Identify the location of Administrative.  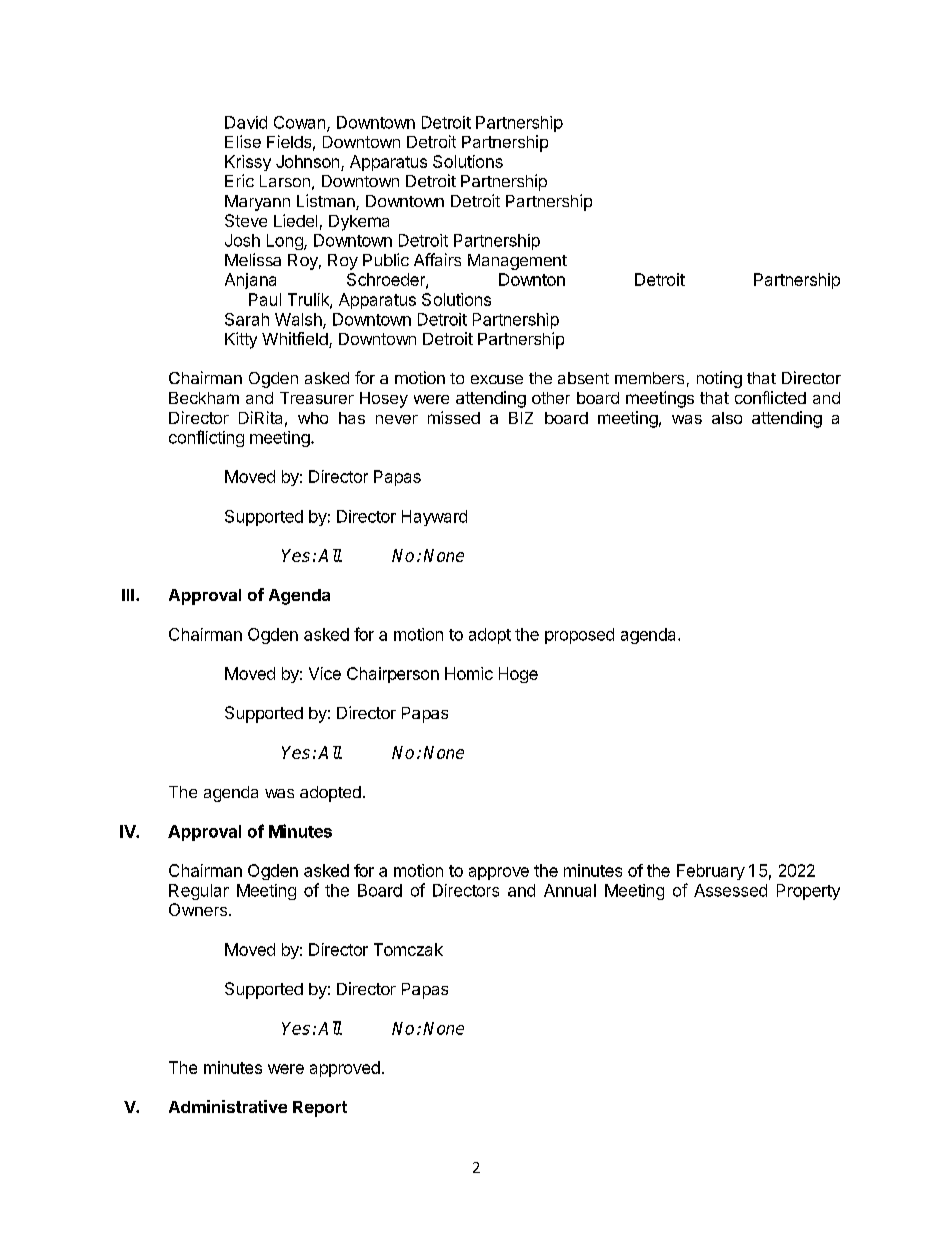
(228, 1106).
